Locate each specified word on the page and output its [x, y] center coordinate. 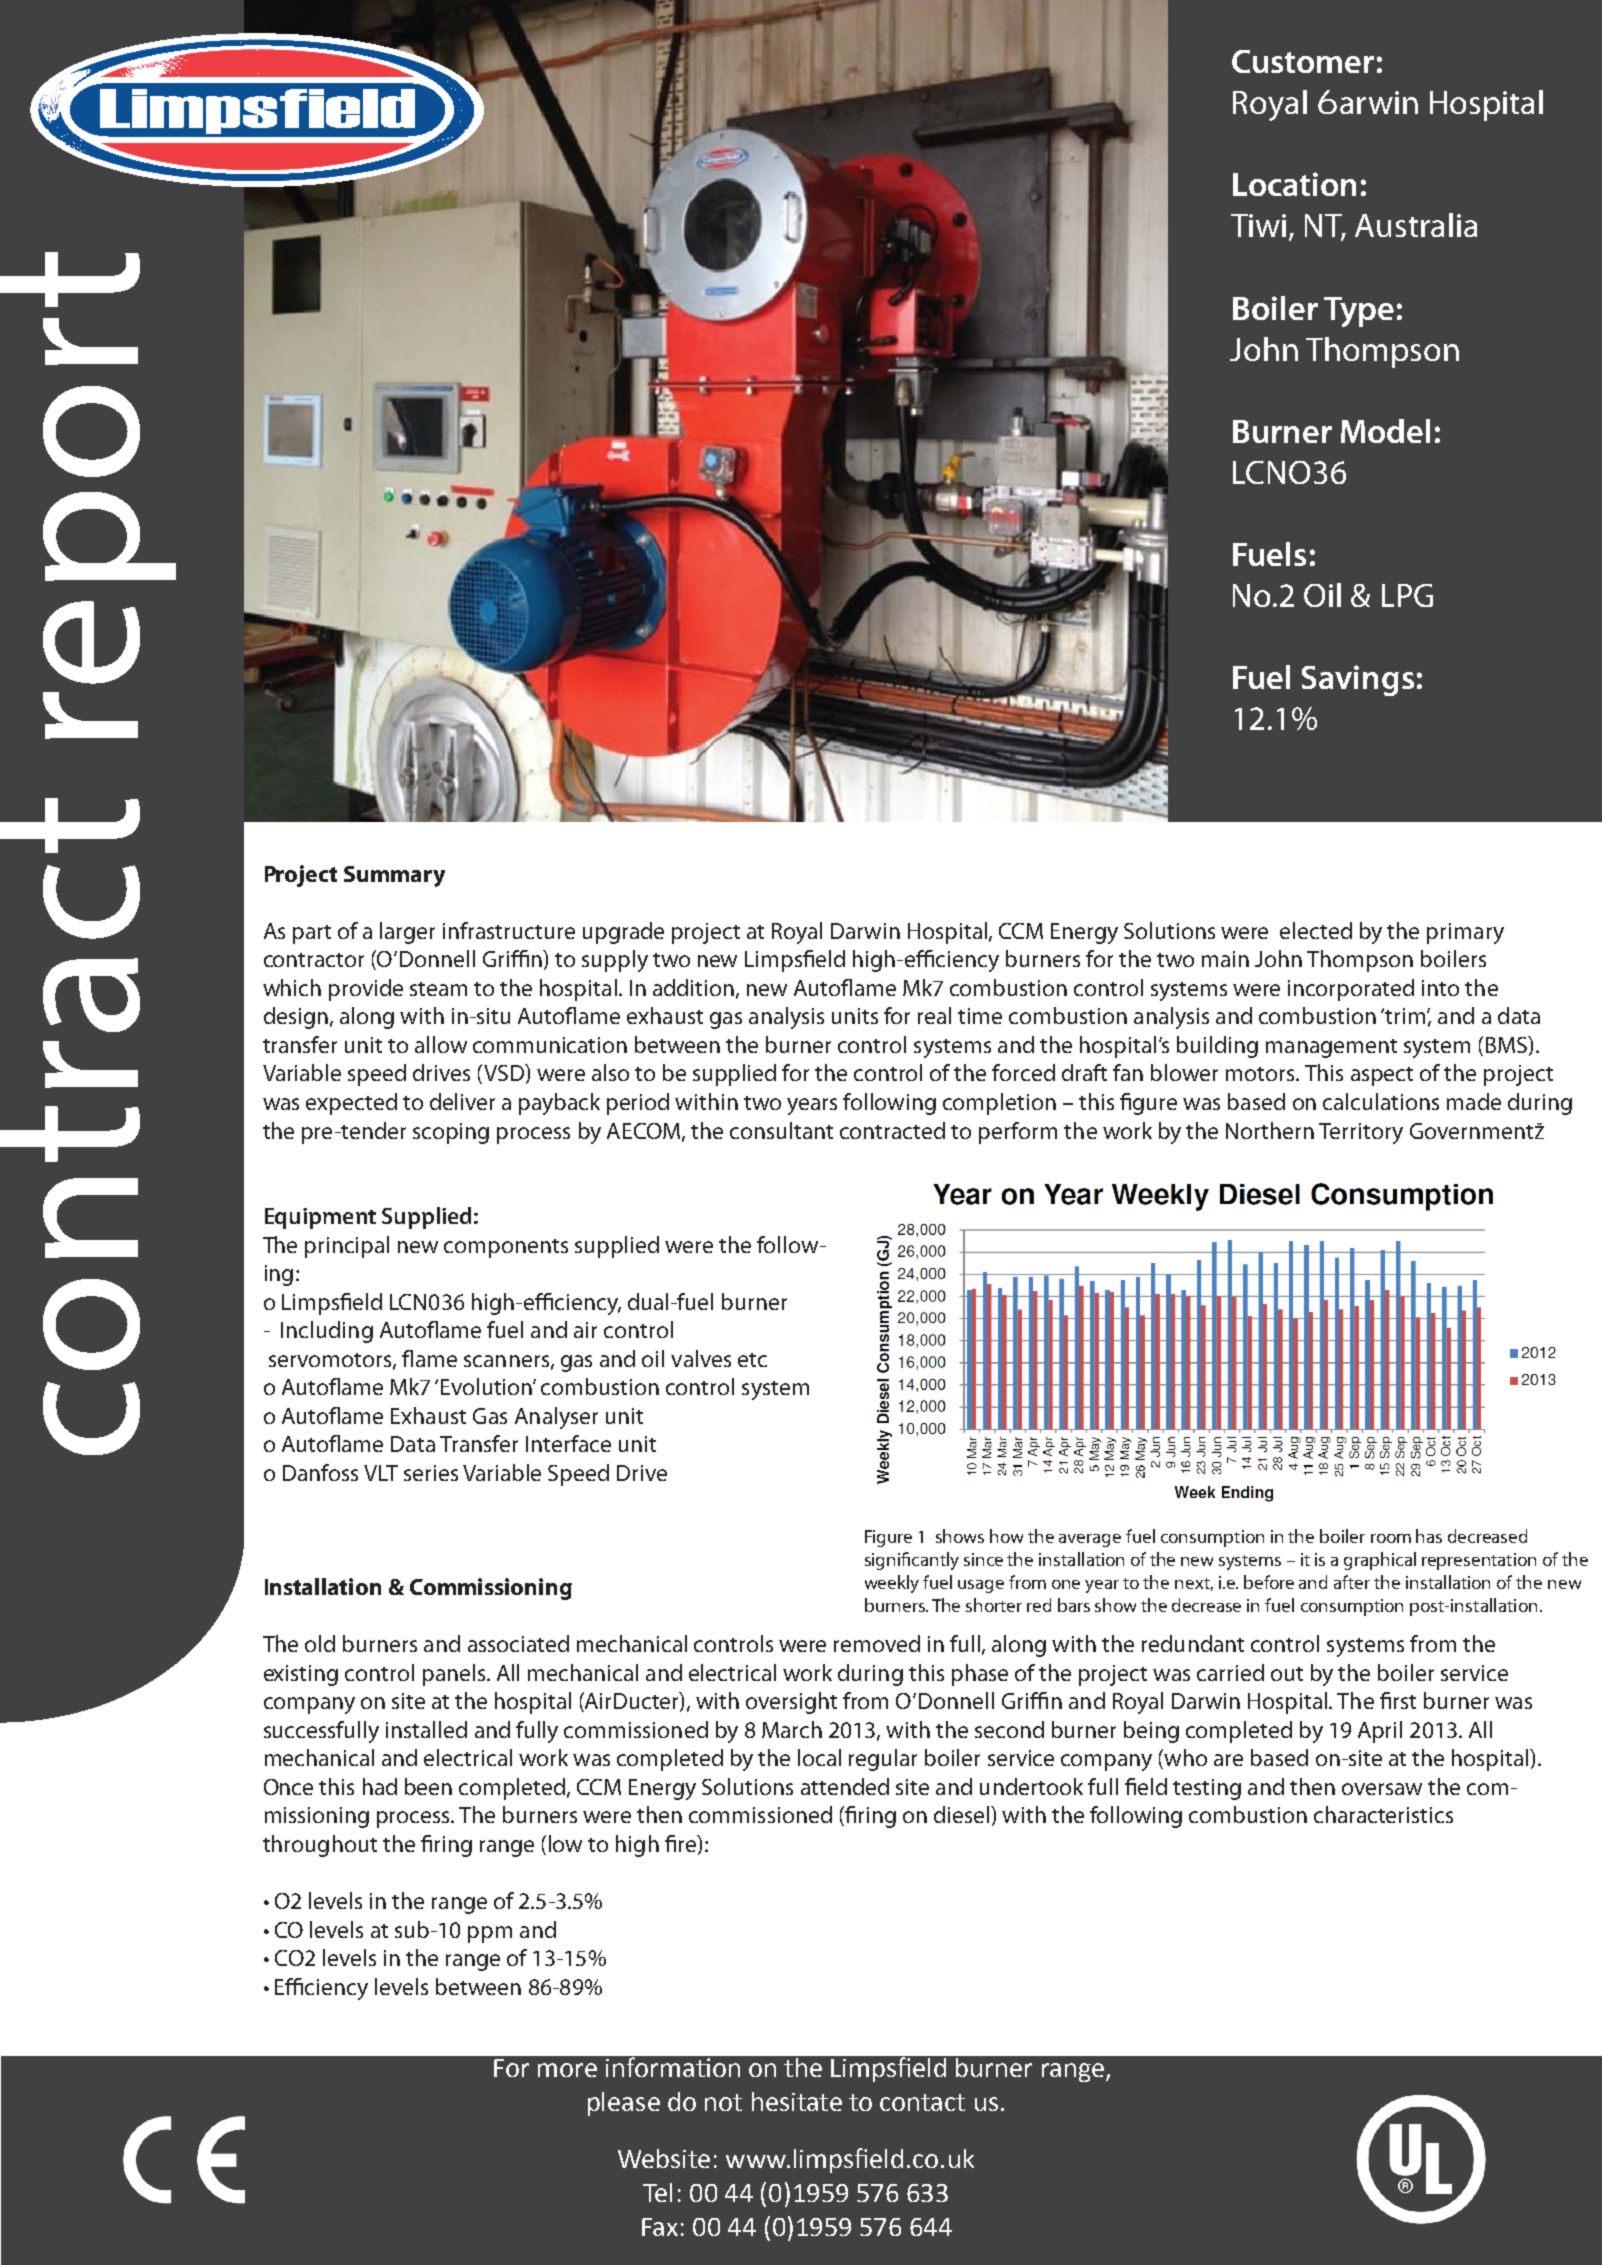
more [567, 2070]
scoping [451, 1133]
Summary [394, 876]
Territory [1361, 1133]
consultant [781, 1130]
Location [1294, 184]
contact [922, 2102]
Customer [1303, 61]
